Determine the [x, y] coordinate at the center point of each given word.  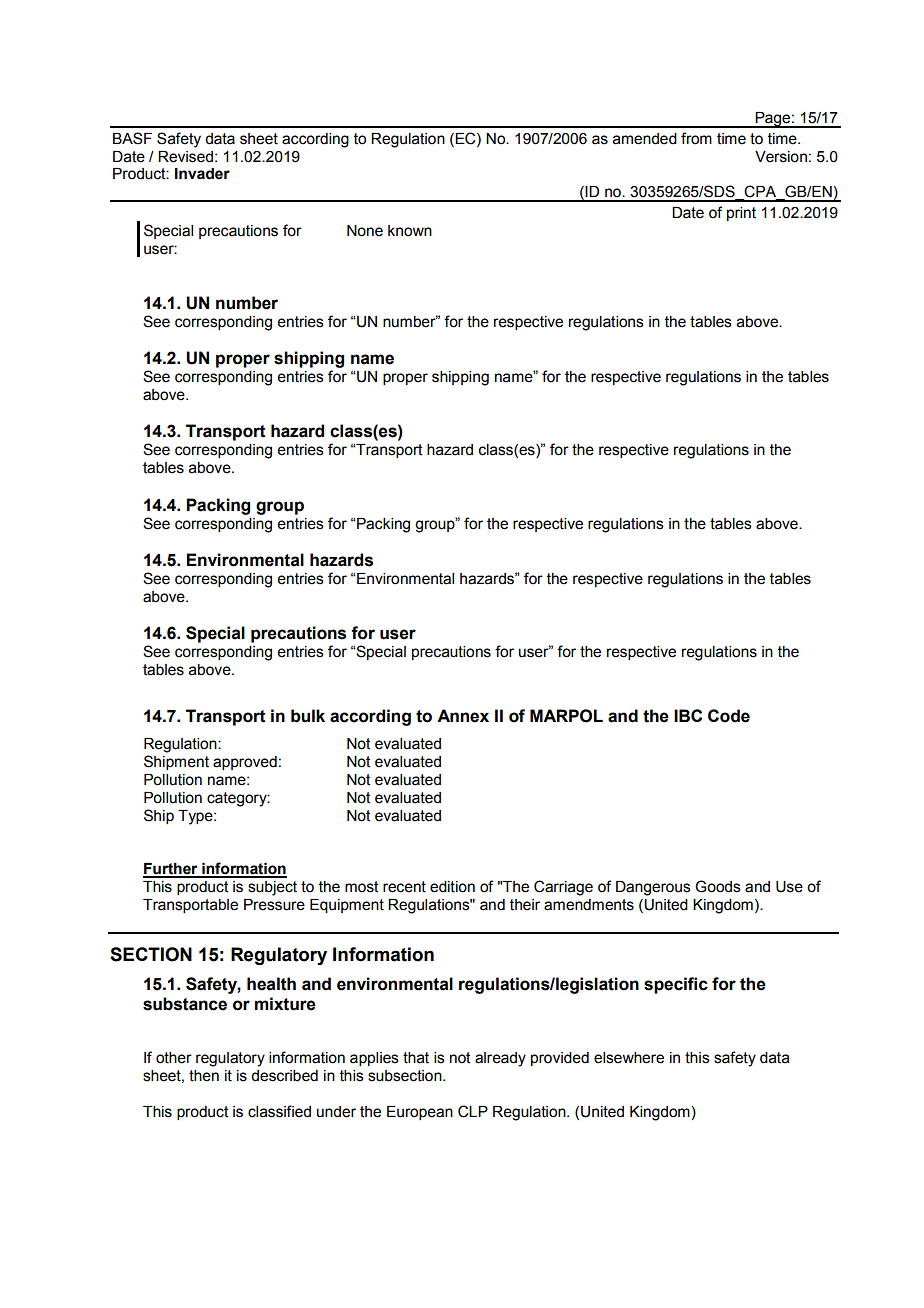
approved [245, 763]
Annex [463, 716]
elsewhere [629, 1058]
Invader [202, 174]
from [696, 138]
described [284, 1076]
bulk [308, 716]
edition [452, 887]
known [410, 231]
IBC [688, 715]
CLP [473, 1111]
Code [729, 716]
